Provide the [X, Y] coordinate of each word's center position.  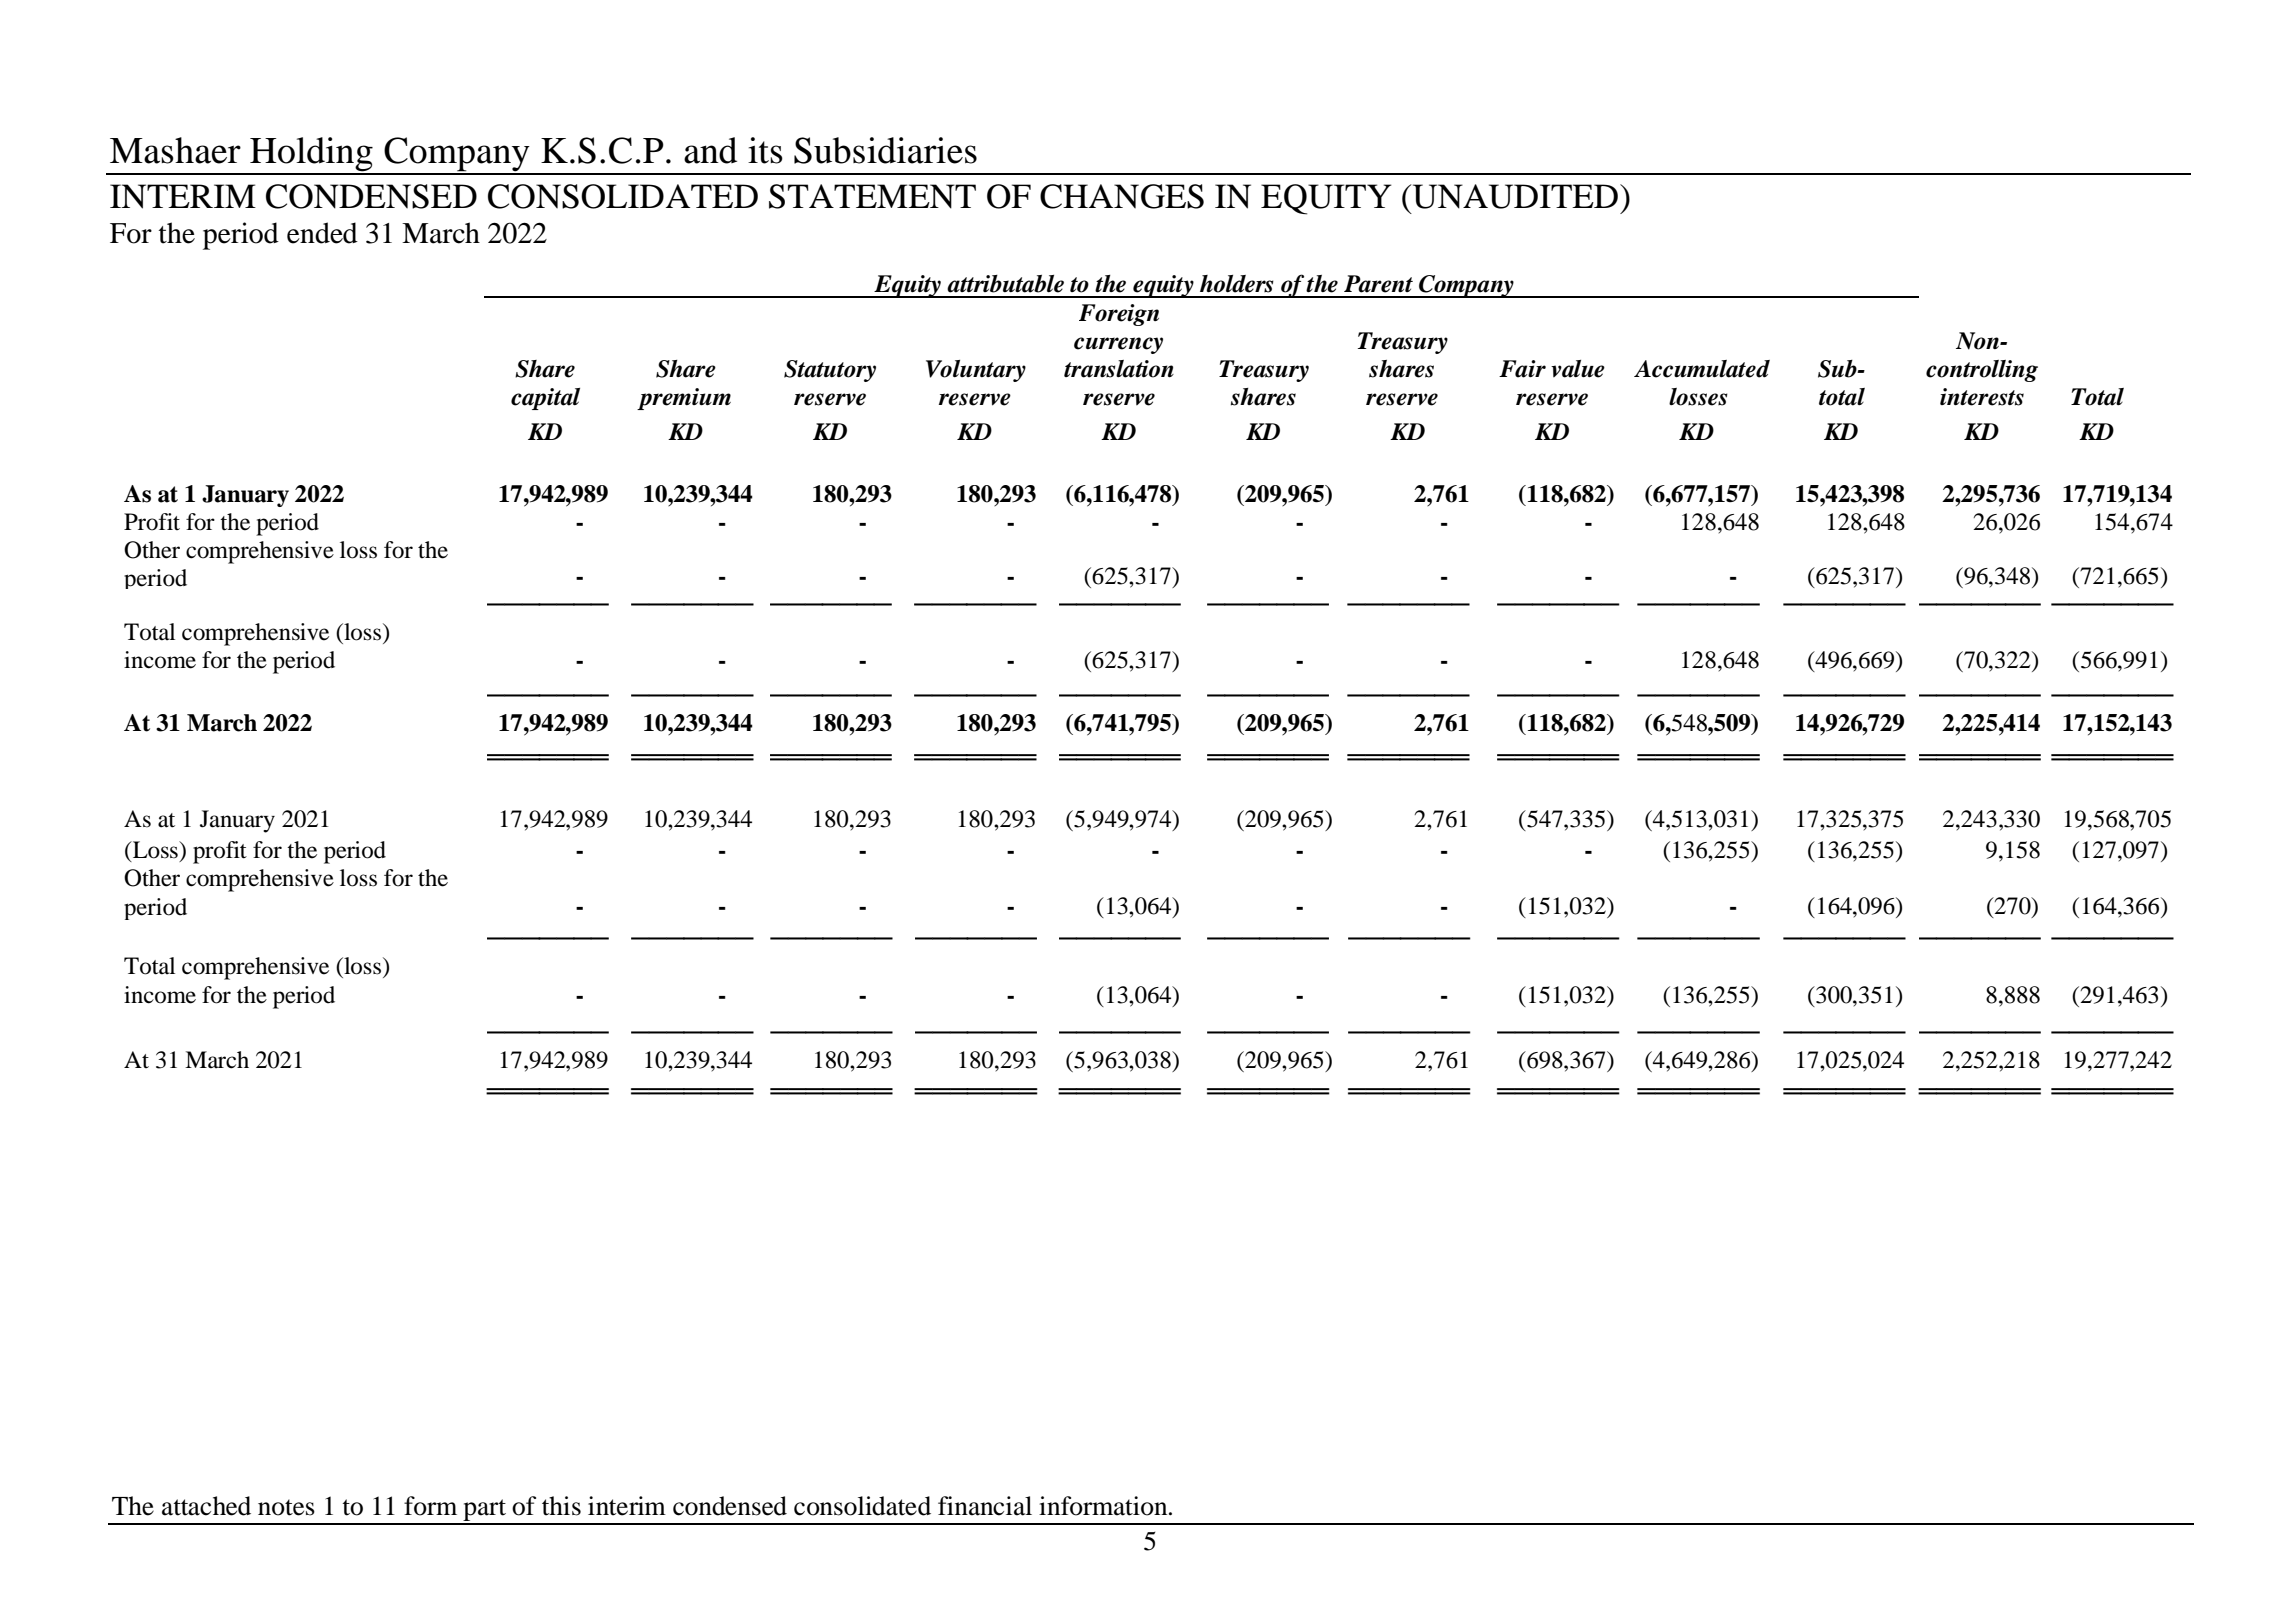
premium [684, 399]
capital [545, 399]
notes [286, 1507]
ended [322, 233]
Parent [1378, 284]
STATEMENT [872, 196]
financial [985, 1506]
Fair [1522, 369]
